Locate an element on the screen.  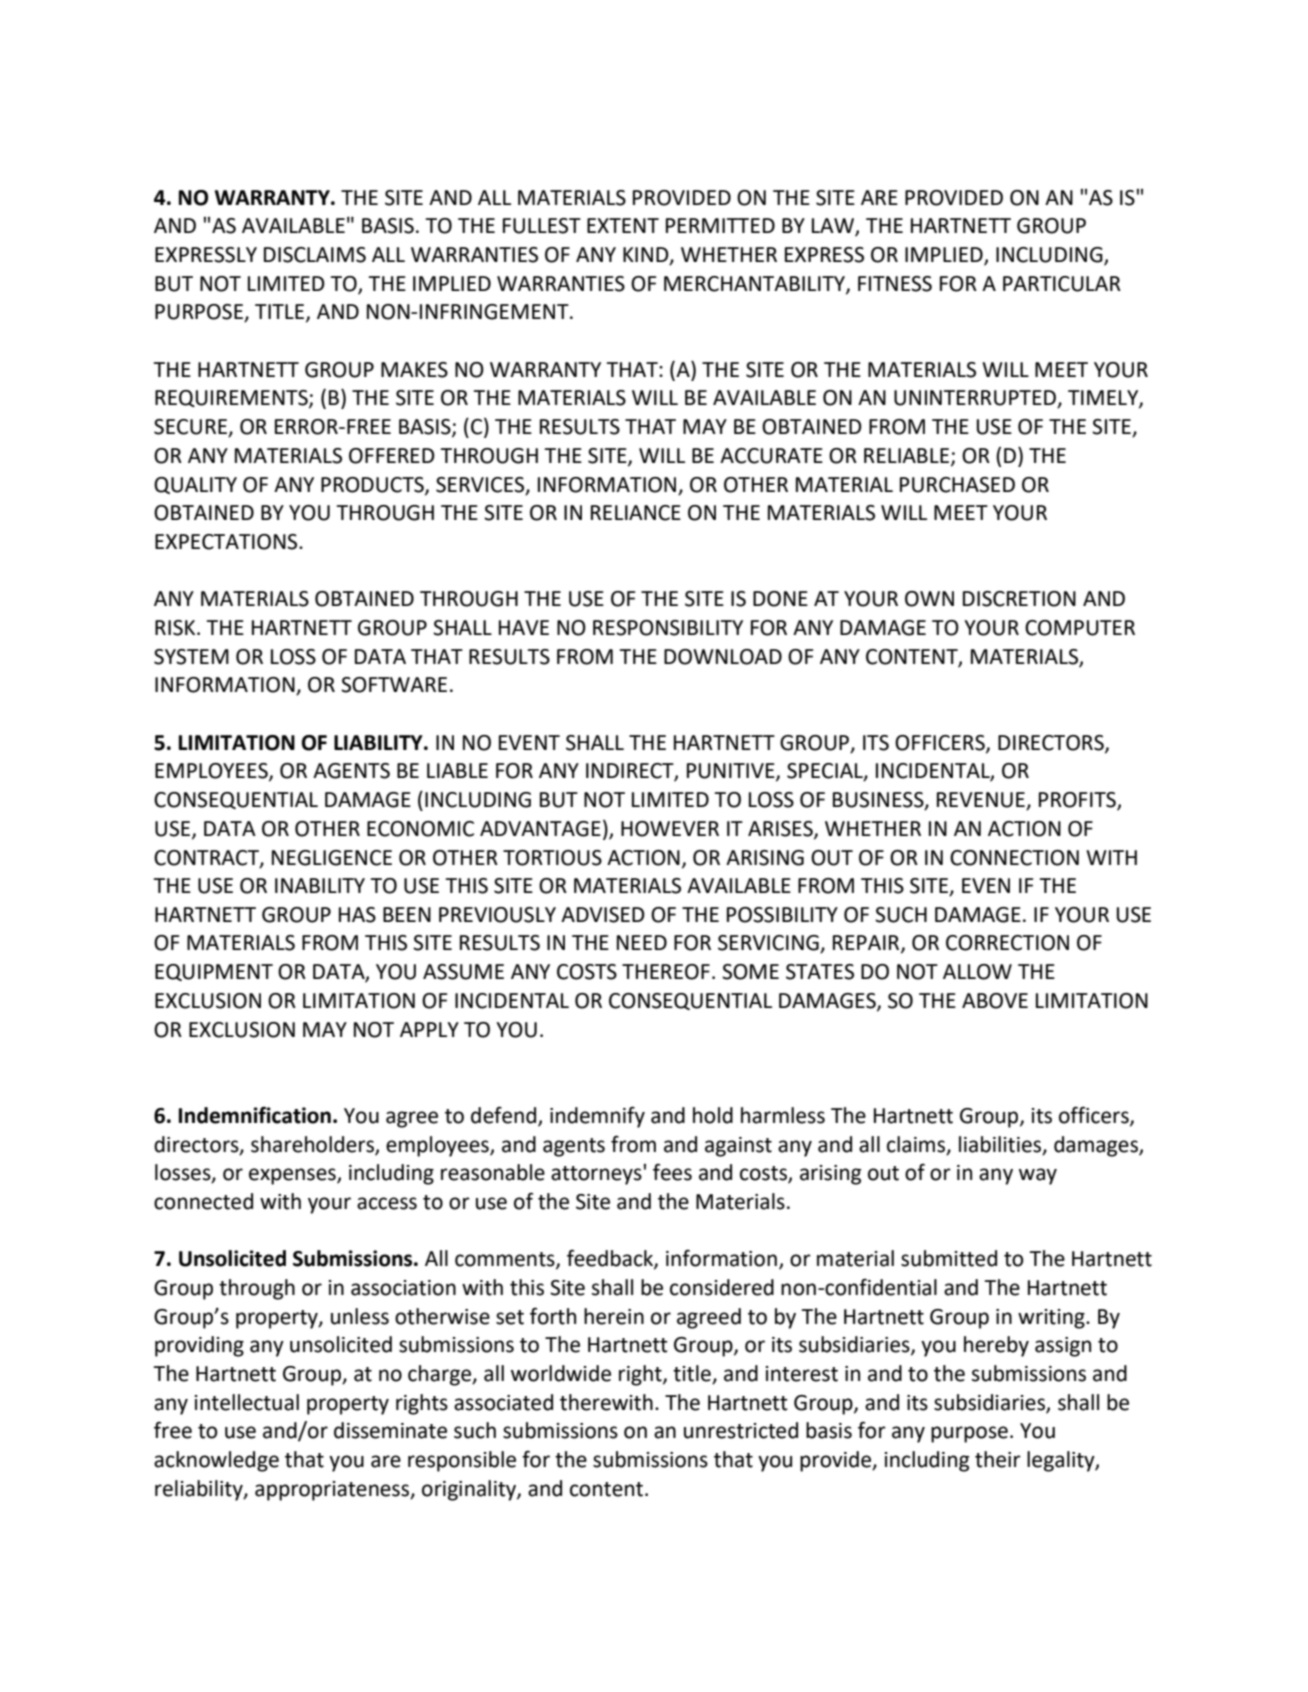
HOWEVER is located at coordinates (670, 829).
